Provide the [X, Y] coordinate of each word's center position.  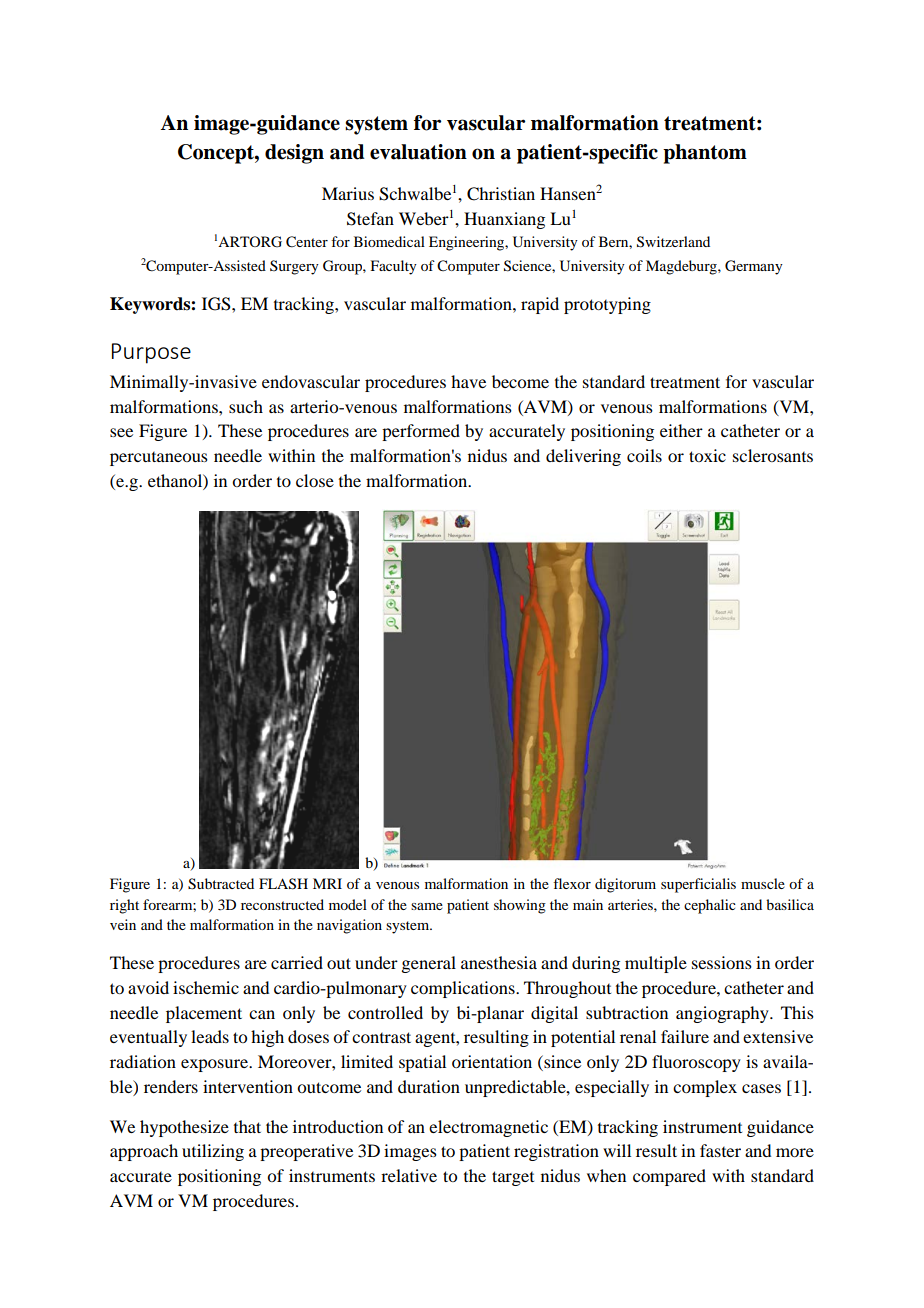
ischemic [206, 987]
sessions [722, 962]
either [681, 430]
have [468, 381]
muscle [763, 883]
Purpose [151, 353]
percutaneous [159, 459]
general [428, 964]
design [294, 154]
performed [421, 432]
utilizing [213, 1152]
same [427, 906]
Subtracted [221, 884]
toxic [707, 455]
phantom [705, 154]
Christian [501, 194]
